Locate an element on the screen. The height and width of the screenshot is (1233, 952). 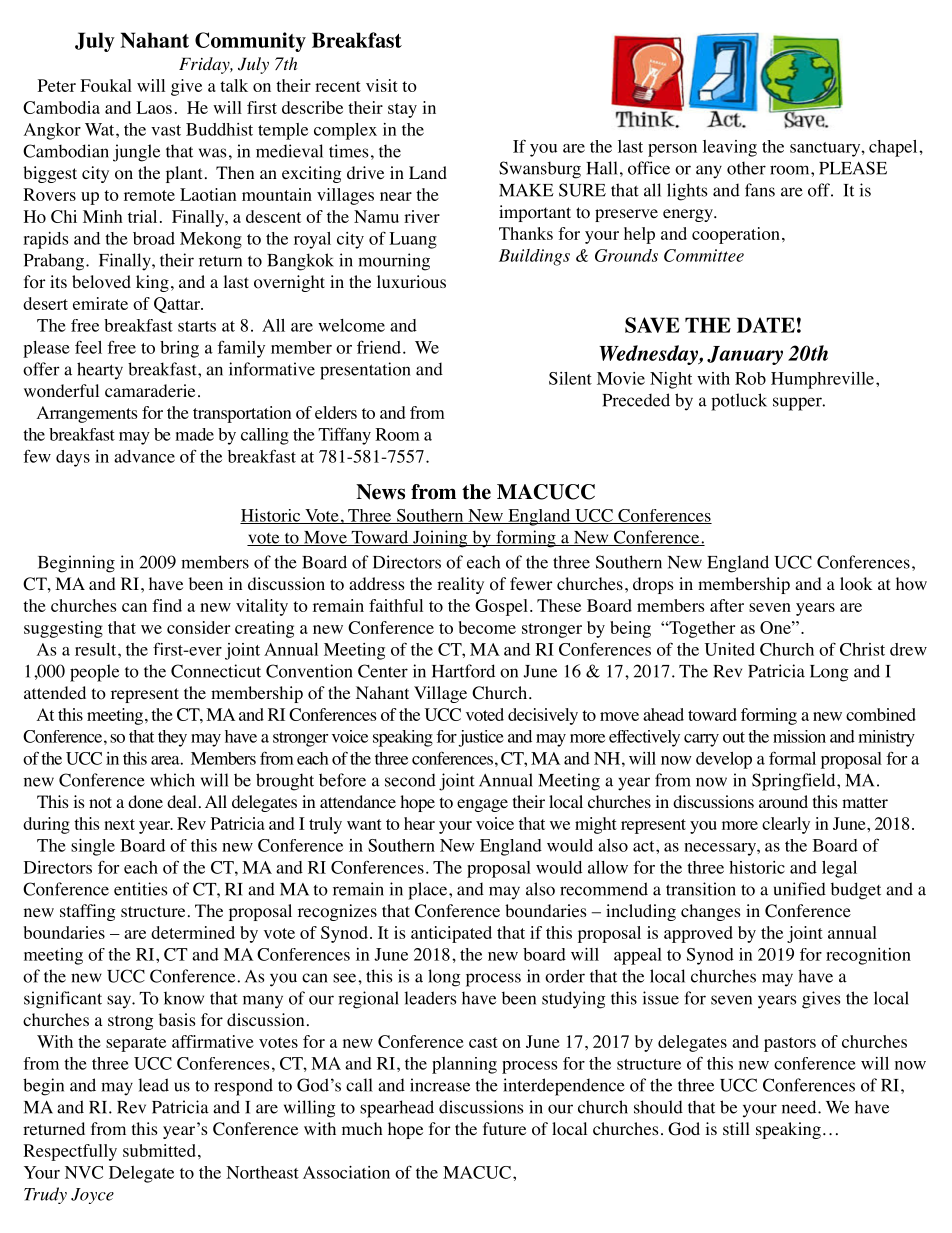
News is located at coordinates (380, 492).
